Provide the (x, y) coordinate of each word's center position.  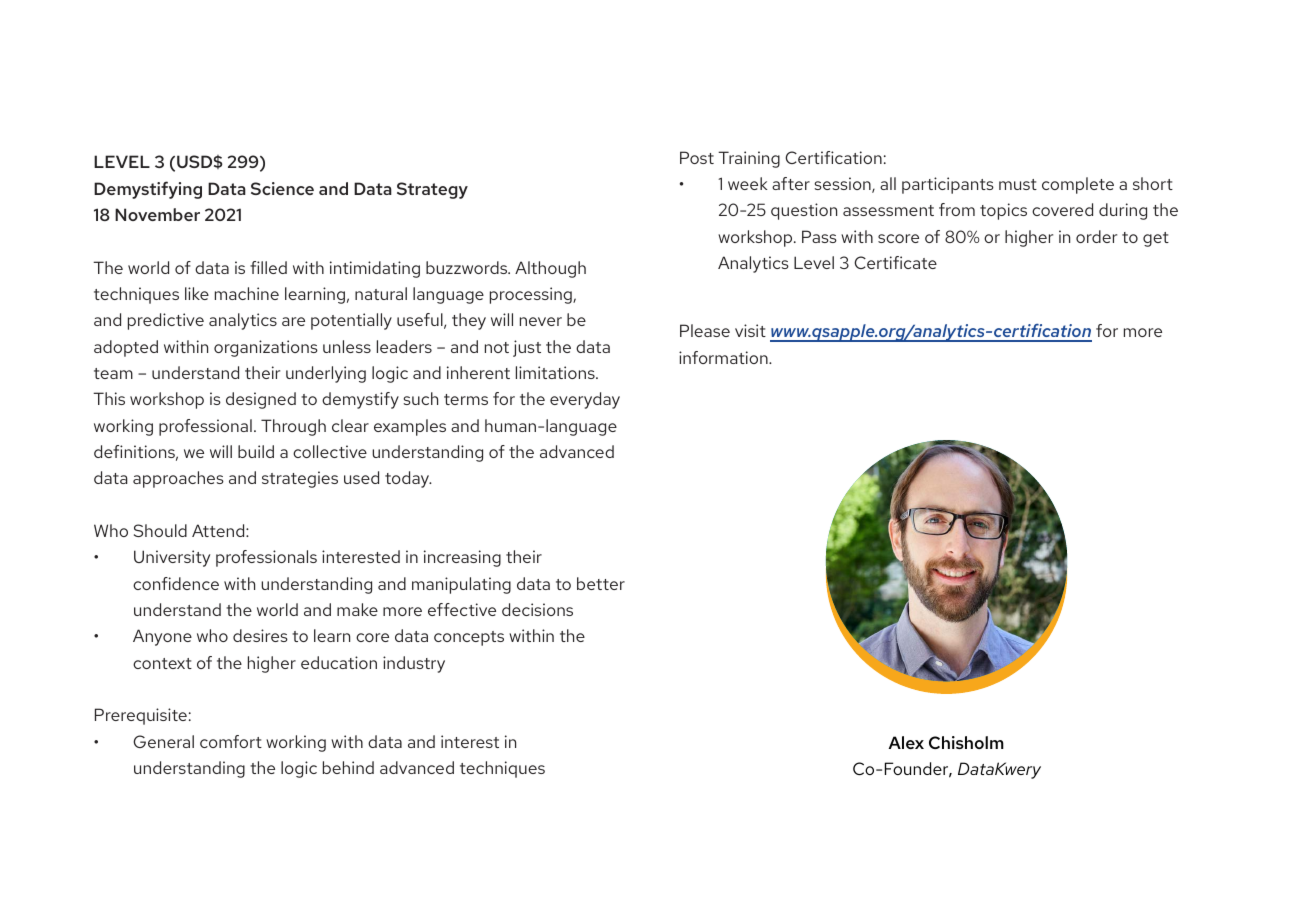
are (293, 321)
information (724, 357)
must (1018, 184)
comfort (231, 741)
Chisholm (966, 742)
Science (282, 188)
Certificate (895, 262)
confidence (176, 583)
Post (697, 157)
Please (705, 330)
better (601, 583)
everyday (585, 400)
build (256, 451)
